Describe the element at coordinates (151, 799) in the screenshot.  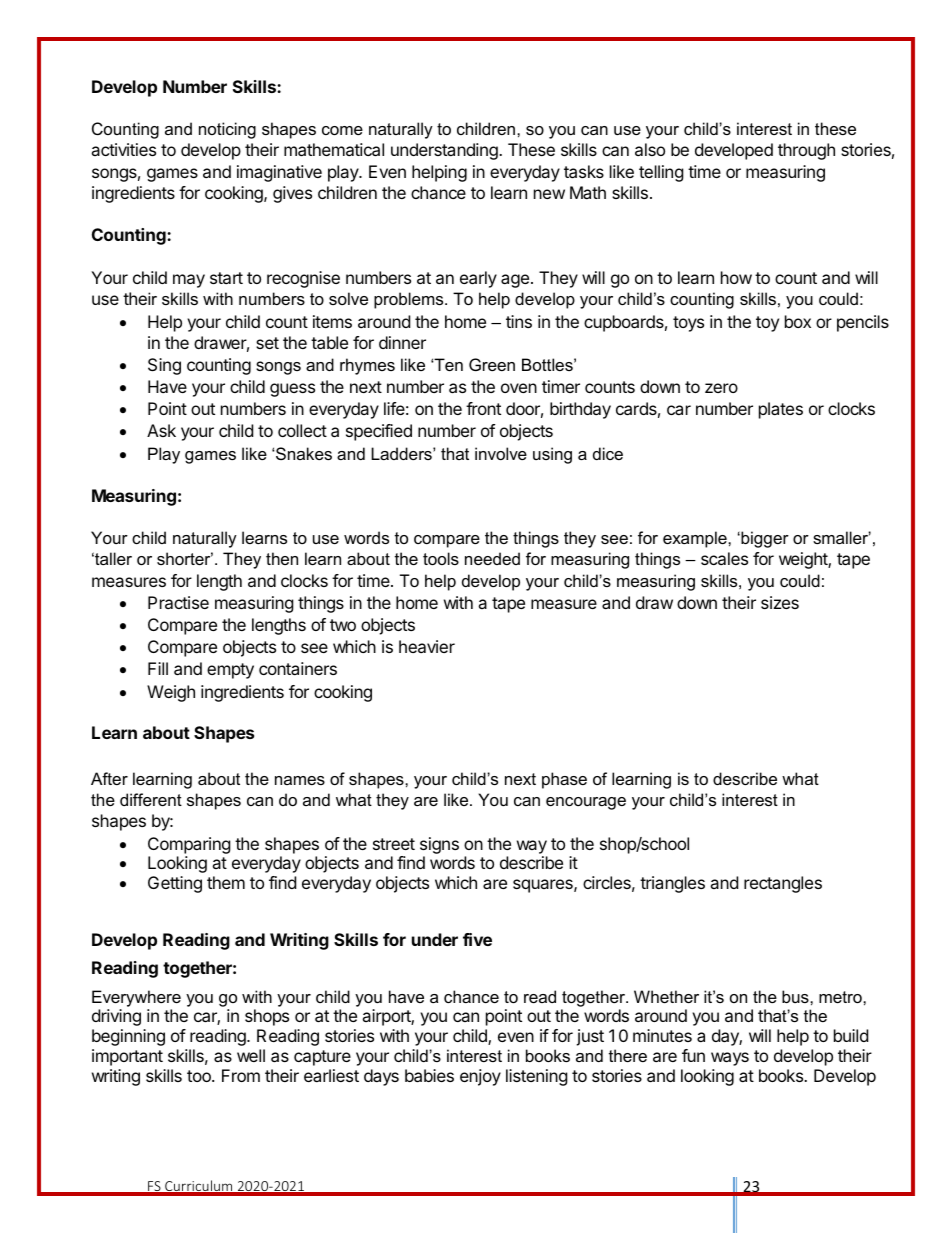
I see `different` at that location.
